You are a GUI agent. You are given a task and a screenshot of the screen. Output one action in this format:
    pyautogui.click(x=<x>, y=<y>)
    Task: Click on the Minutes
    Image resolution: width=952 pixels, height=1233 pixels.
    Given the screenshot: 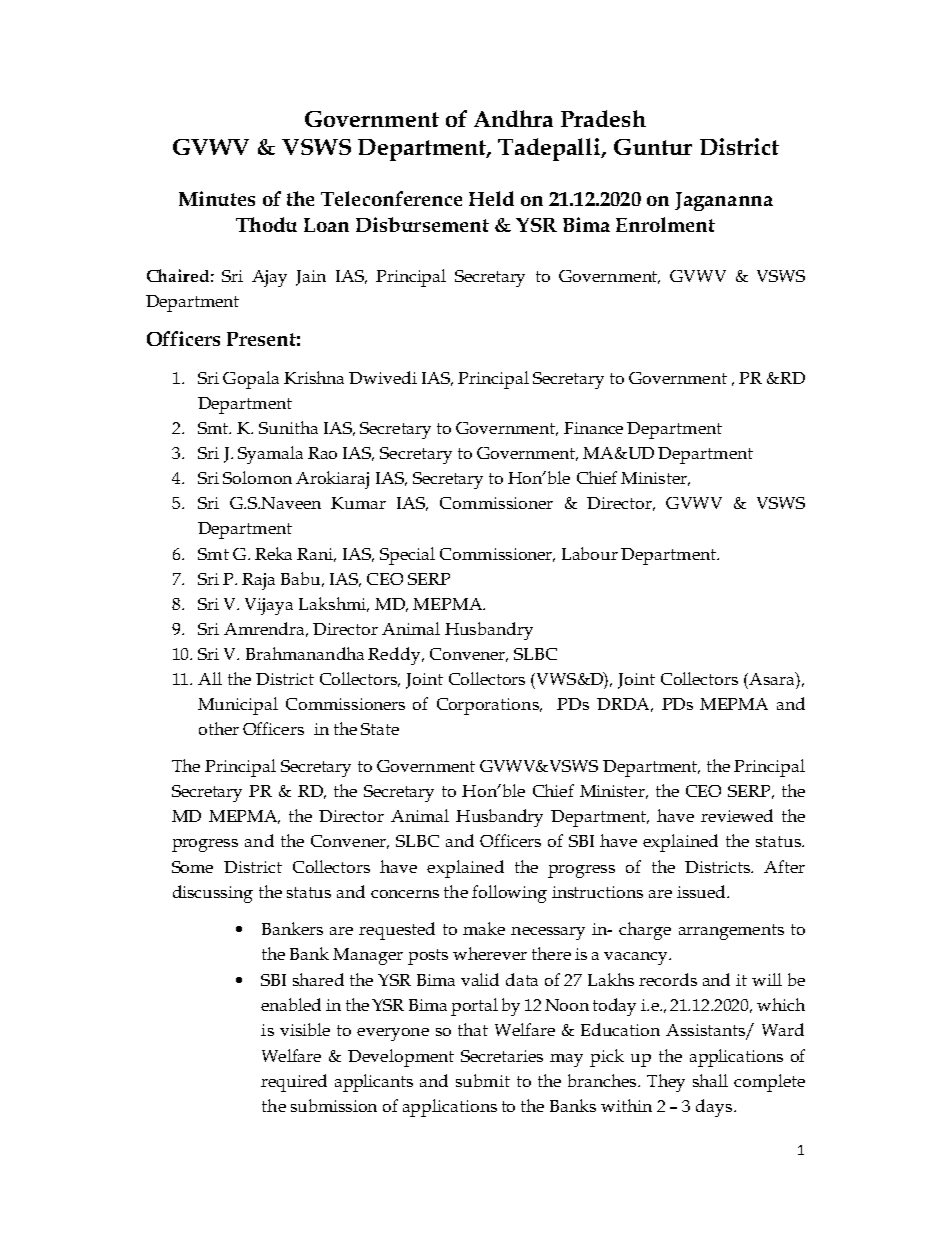 What is the action you would take?
    pyautogui.click(x=217, y=198)
